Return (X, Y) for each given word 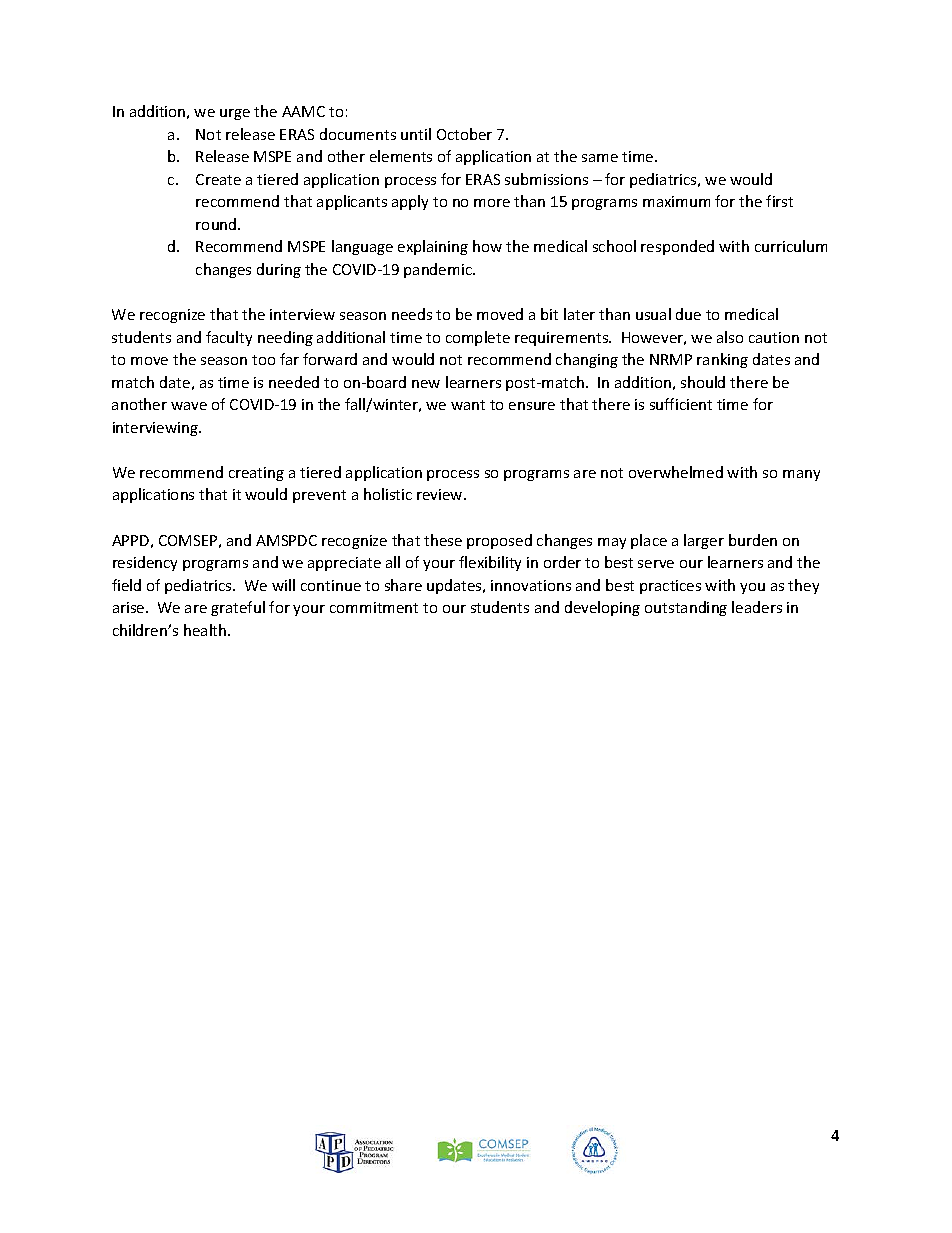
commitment (374, 607)
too (263, 360)
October (464, 134)
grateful (238, 608)
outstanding (686, 608)
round (217, 224)
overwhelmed (676, 472)
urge (235, 114)
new (426, 384)
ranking (722, 360)
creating (256, 474)
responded (677, 247)
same (600, 158)
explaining (433, 247)
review (441, 494)
